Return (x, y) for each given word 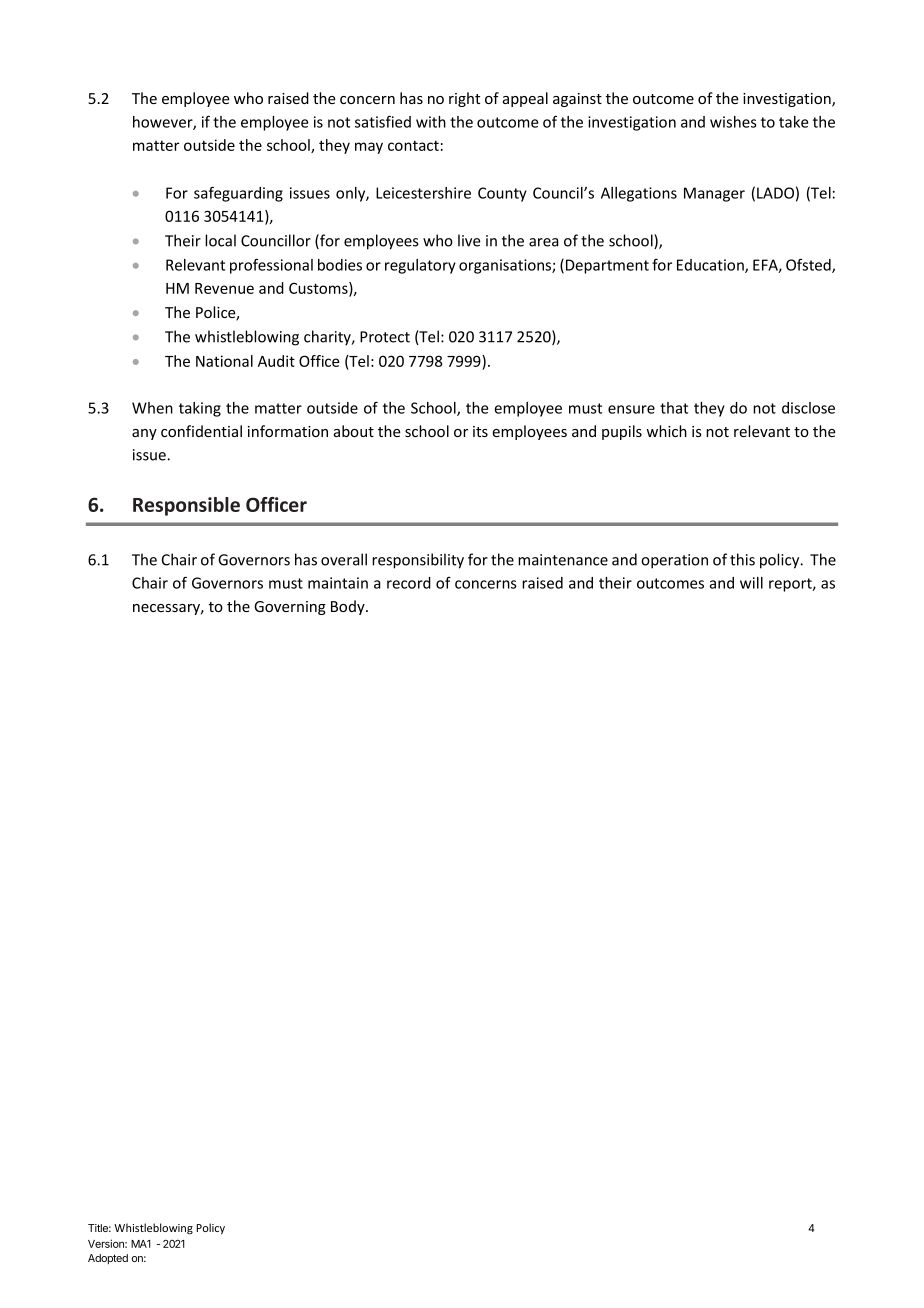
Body (349, 607)
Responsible (186, 506)
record (409, 583)
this (742, 559)
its (480, 431)
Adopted (108, 1259)
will (751, 583)
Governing (290, 608)
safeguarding (238, 194)
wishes (733, 122)
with (431, 122)
